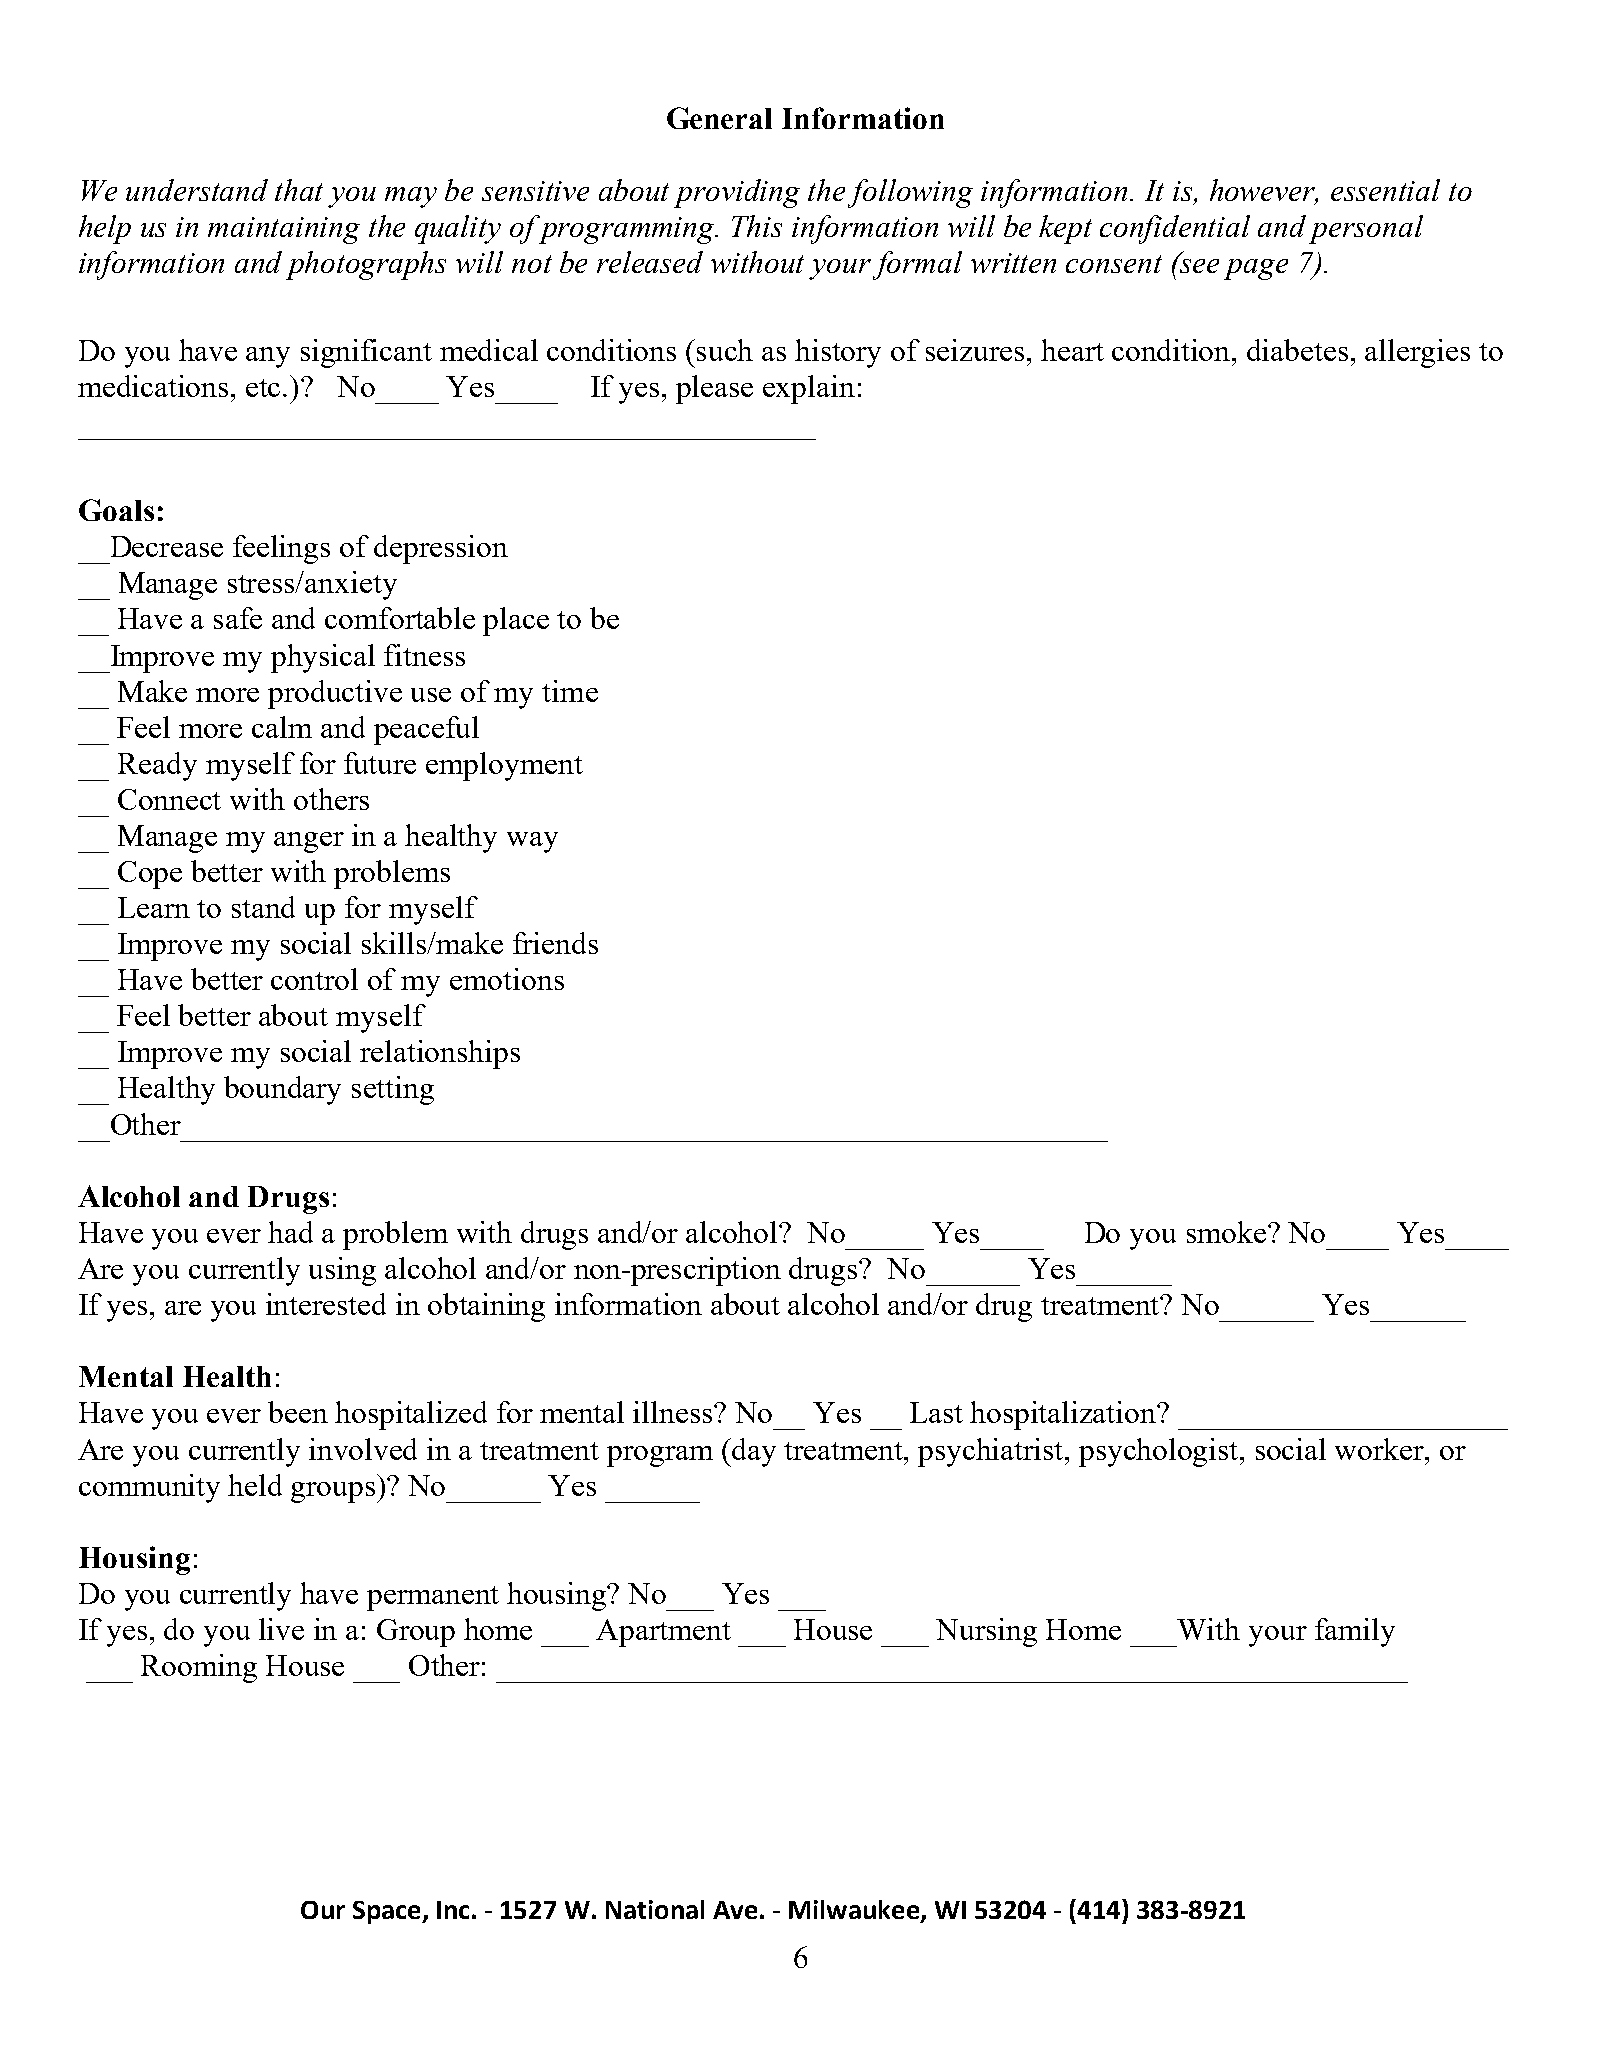  I want to click on diabetes, so click(1297, 350).
